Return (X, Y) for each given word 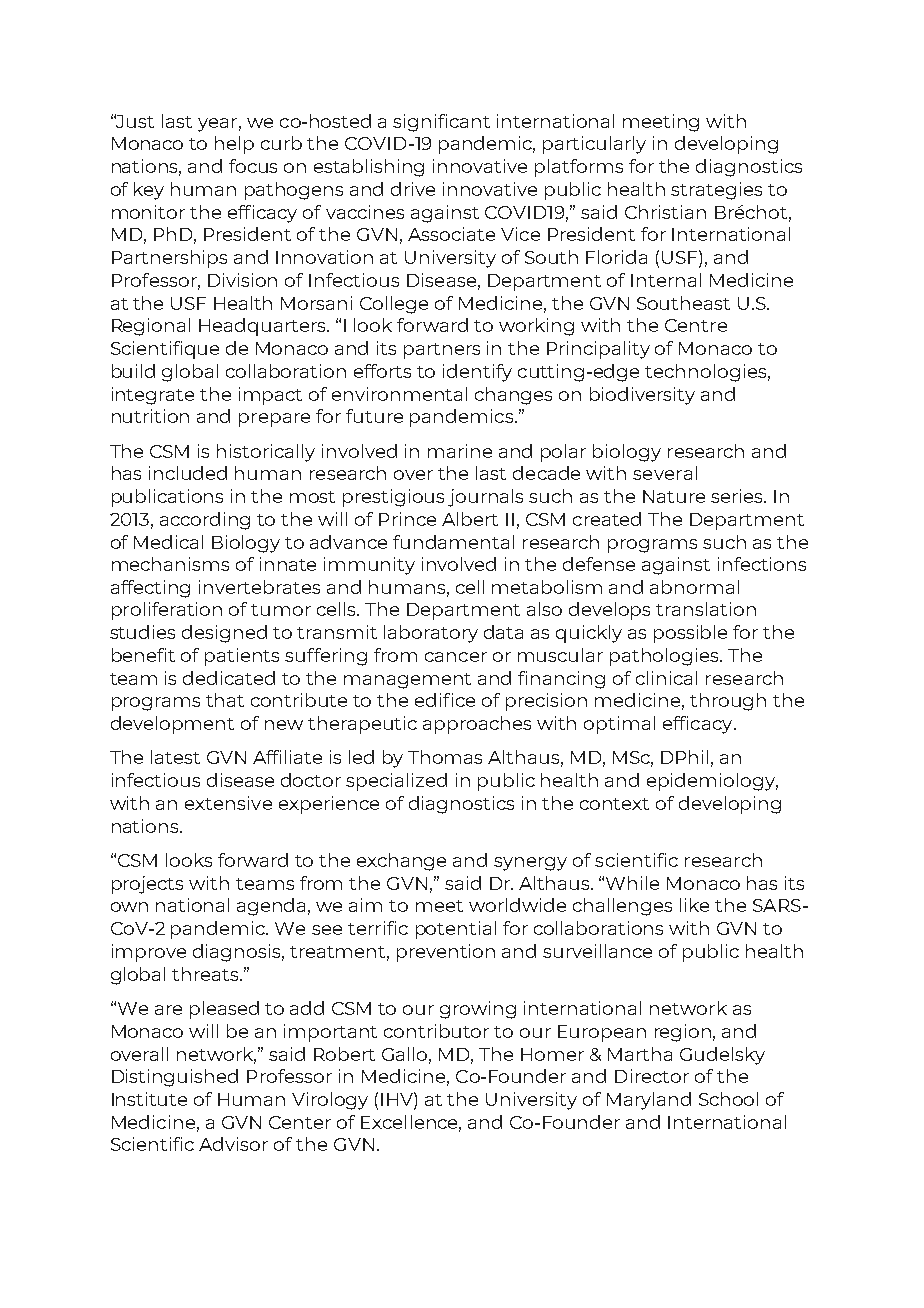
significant (441, 123)
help (234, 145)
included (188, 473)
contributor (436, 1031)
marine (460, 451)
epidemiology (712, 782)
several (665, 473)
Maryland (649, 1101)
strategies (716, 191)
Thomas (445, 757)
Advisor (233, 1144)
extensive (228, 803)
